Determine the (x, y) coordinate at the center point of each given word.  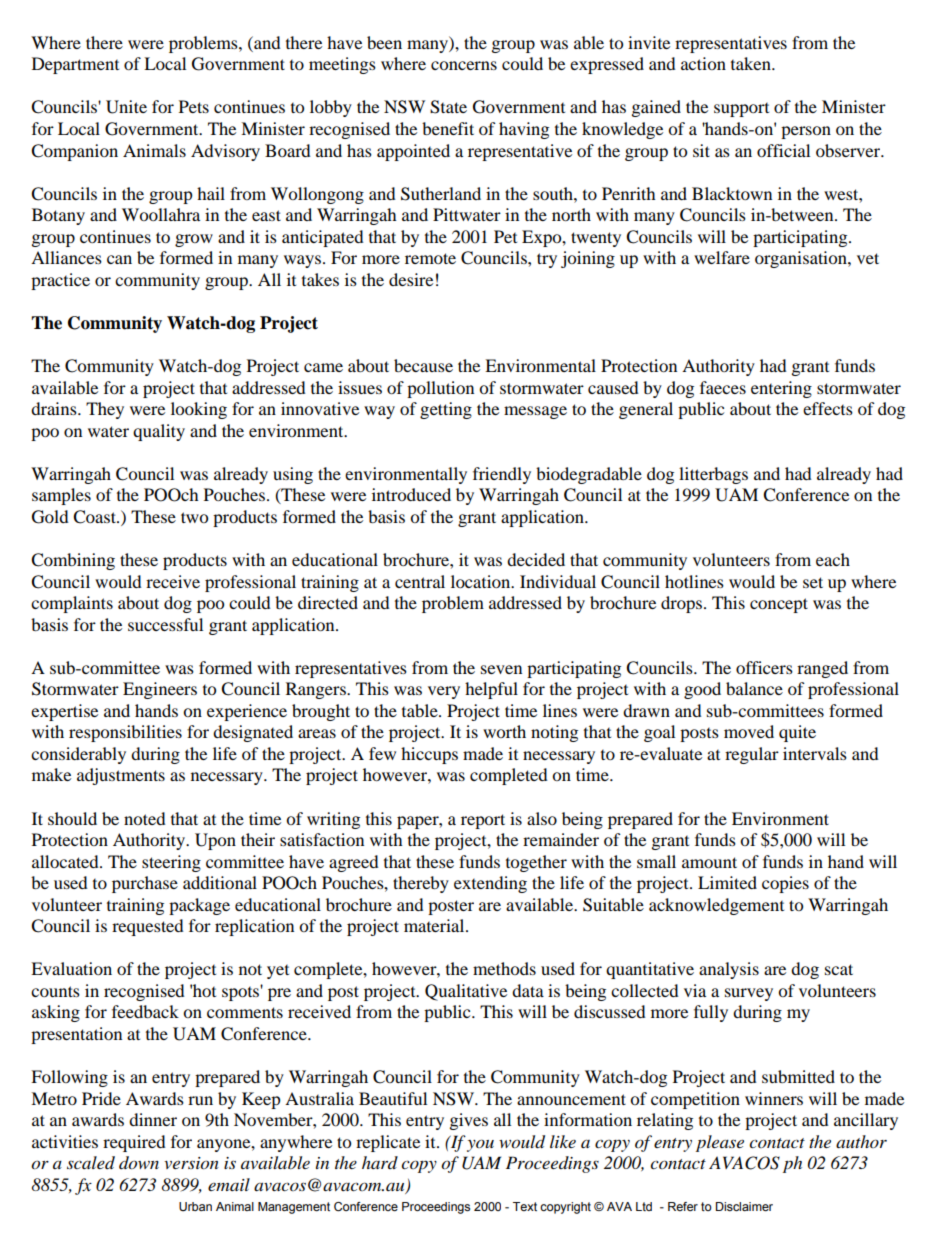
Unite (126, 107)
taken (752, 63)
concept (779, 605)
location (482, 581)
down (139, 1163)
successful (165, 624)
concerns (464, 65)
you (480, 1145)
